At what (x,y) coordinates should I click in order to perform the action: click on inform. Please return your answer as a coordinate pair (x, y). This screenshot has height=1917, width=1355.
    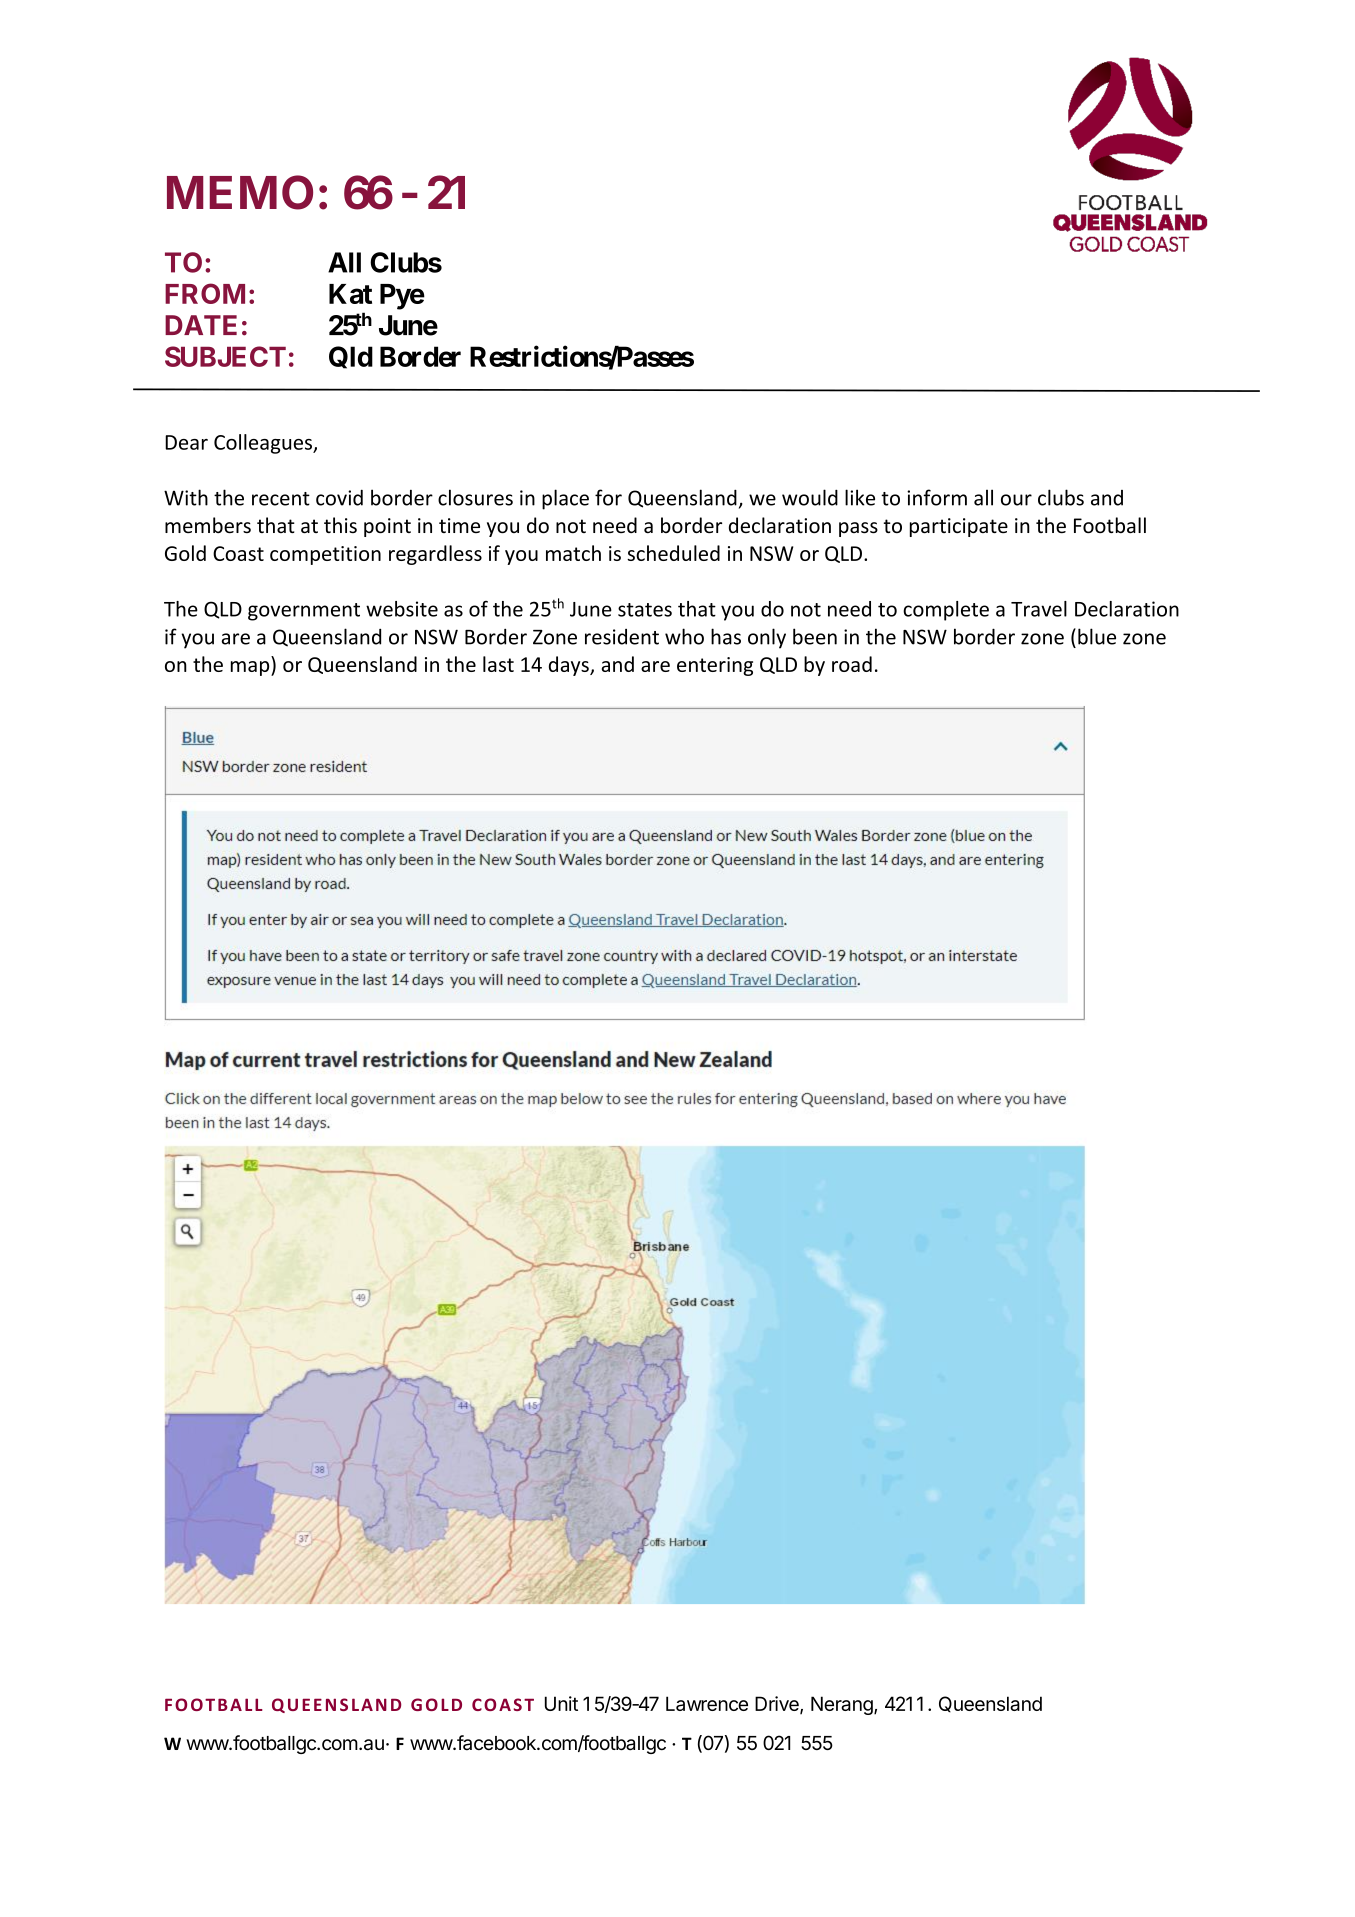
    Looking at the image, I should click on (937, 497).
